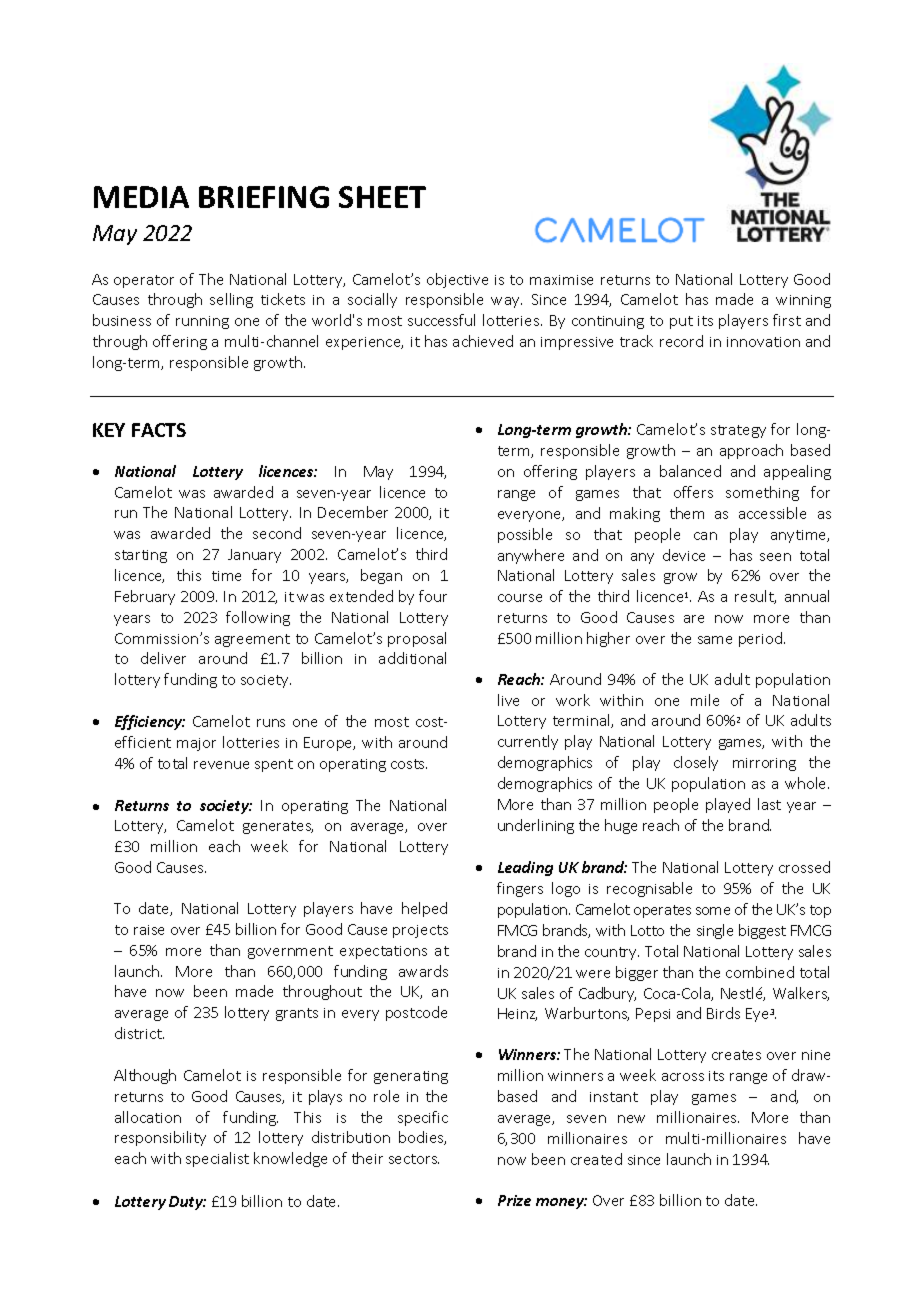 This image has height=1308, width=924. Describe the element at coordinates (217, 1159) in the image. I see `specialist` at that location.
